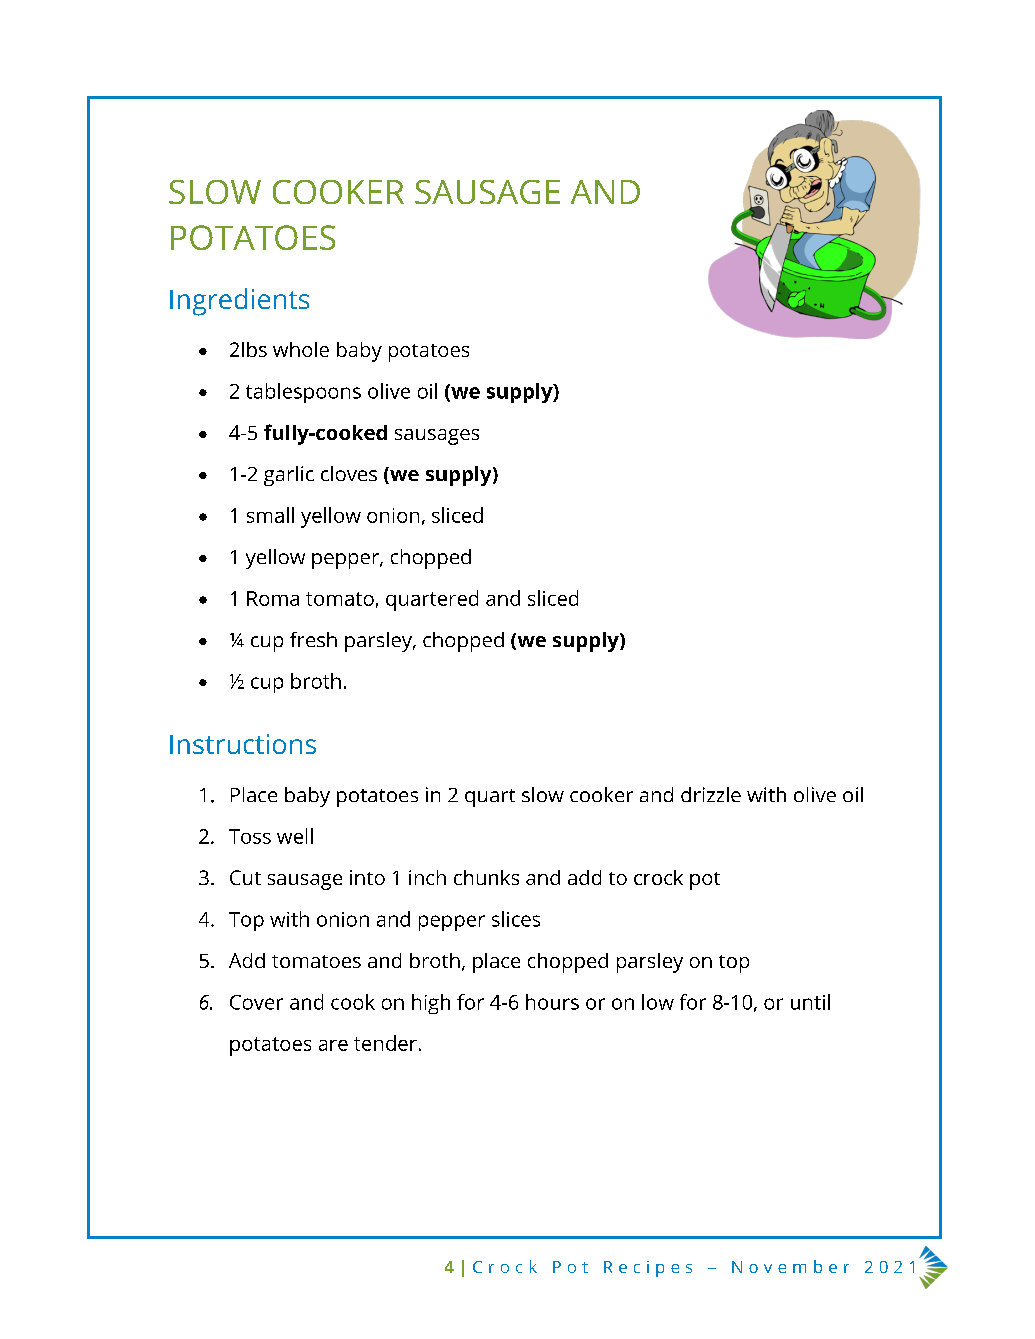 This image has width=1035, height=1339. Describe the element at coordinates (303, 393) in the image. I see `tablespoons` at that location.
